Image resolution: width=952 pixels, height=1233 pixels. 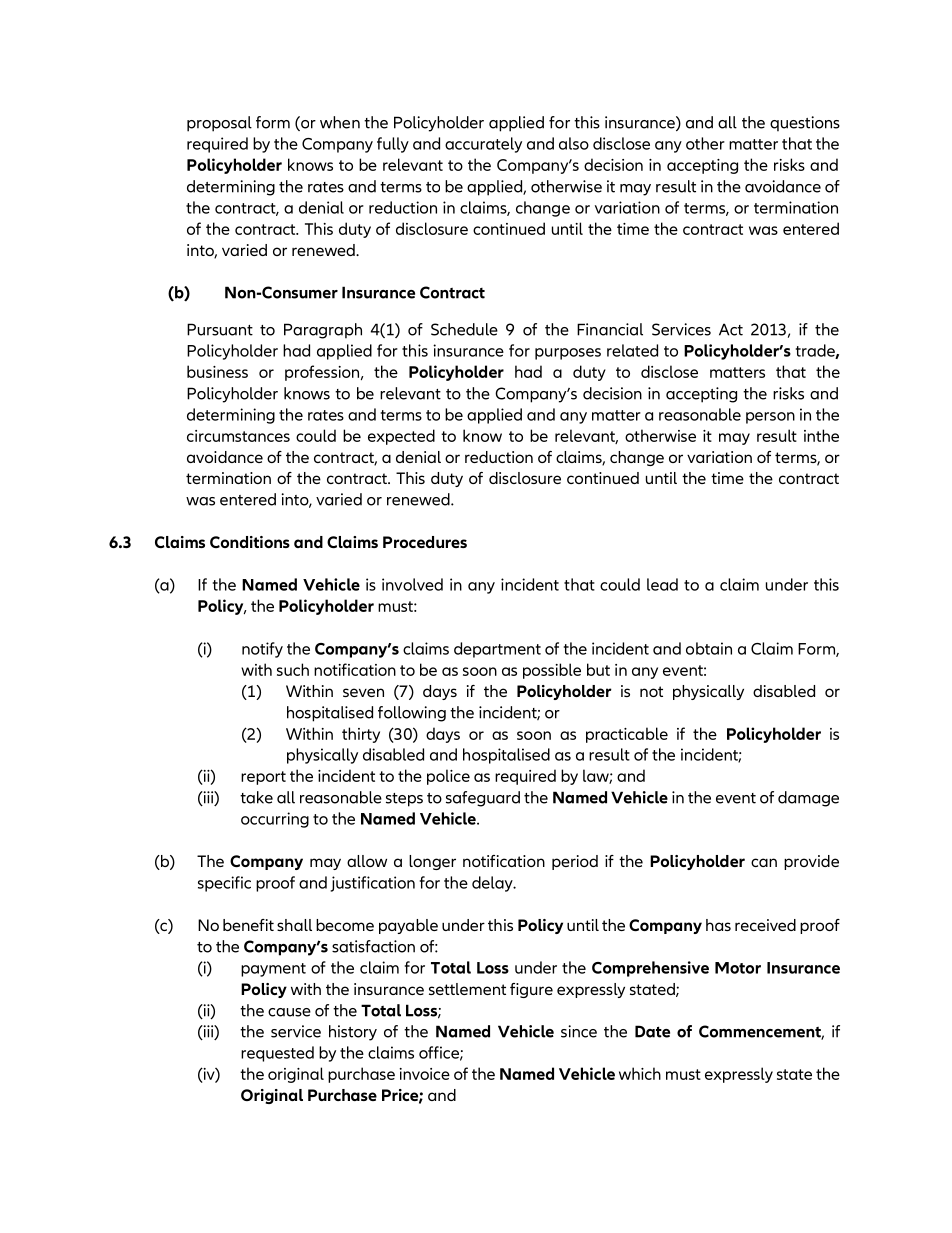 I want to click on since, so click(x=579, y=1031).
